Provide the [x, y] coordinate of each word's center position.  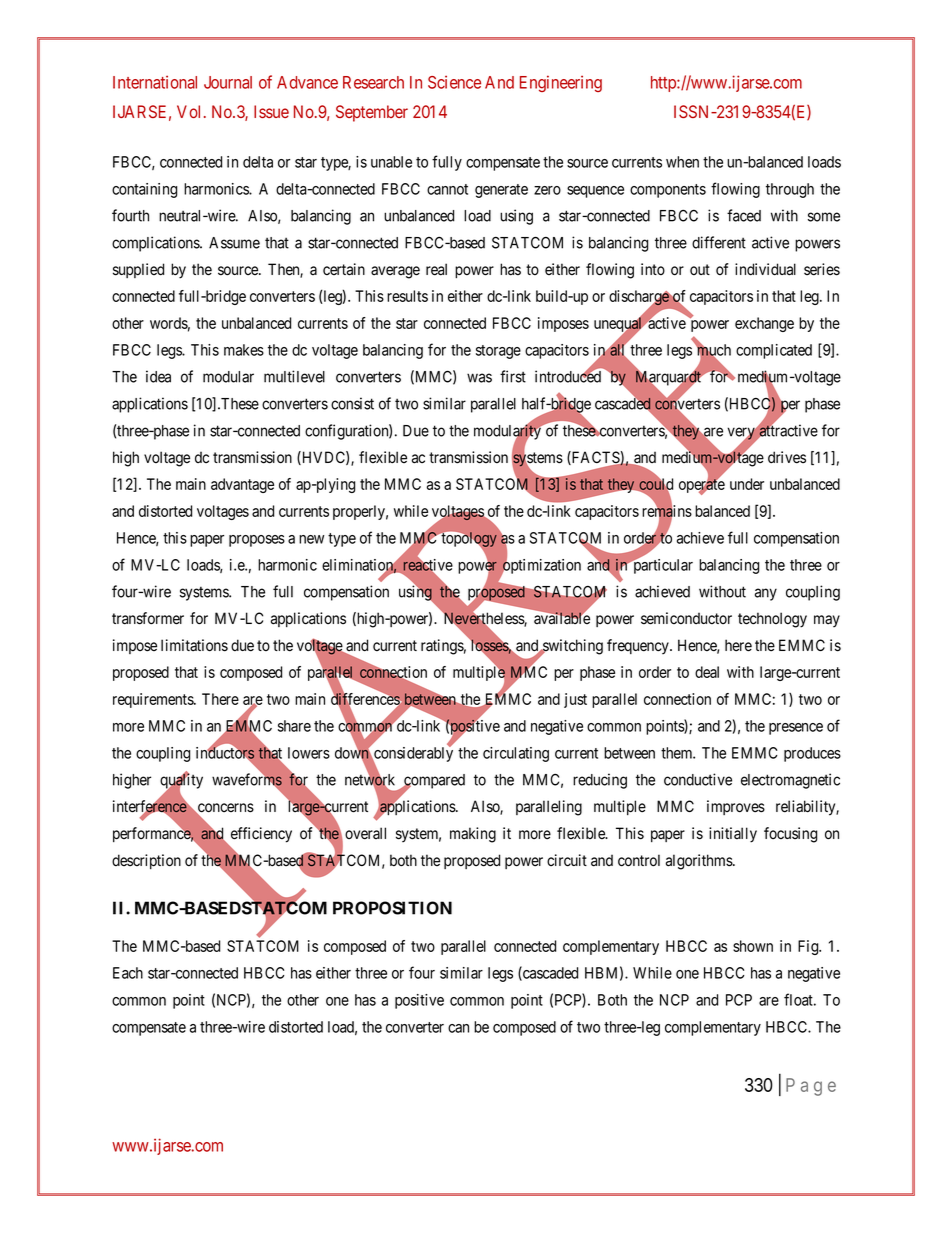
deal [707, 672]
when [682, 162]
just [575, 700]
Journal [228, 82]
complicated [774, 351]
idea [158, 376]
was [479, 378]
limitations [194, 645]
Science [454, 82]
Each [128, 973]
